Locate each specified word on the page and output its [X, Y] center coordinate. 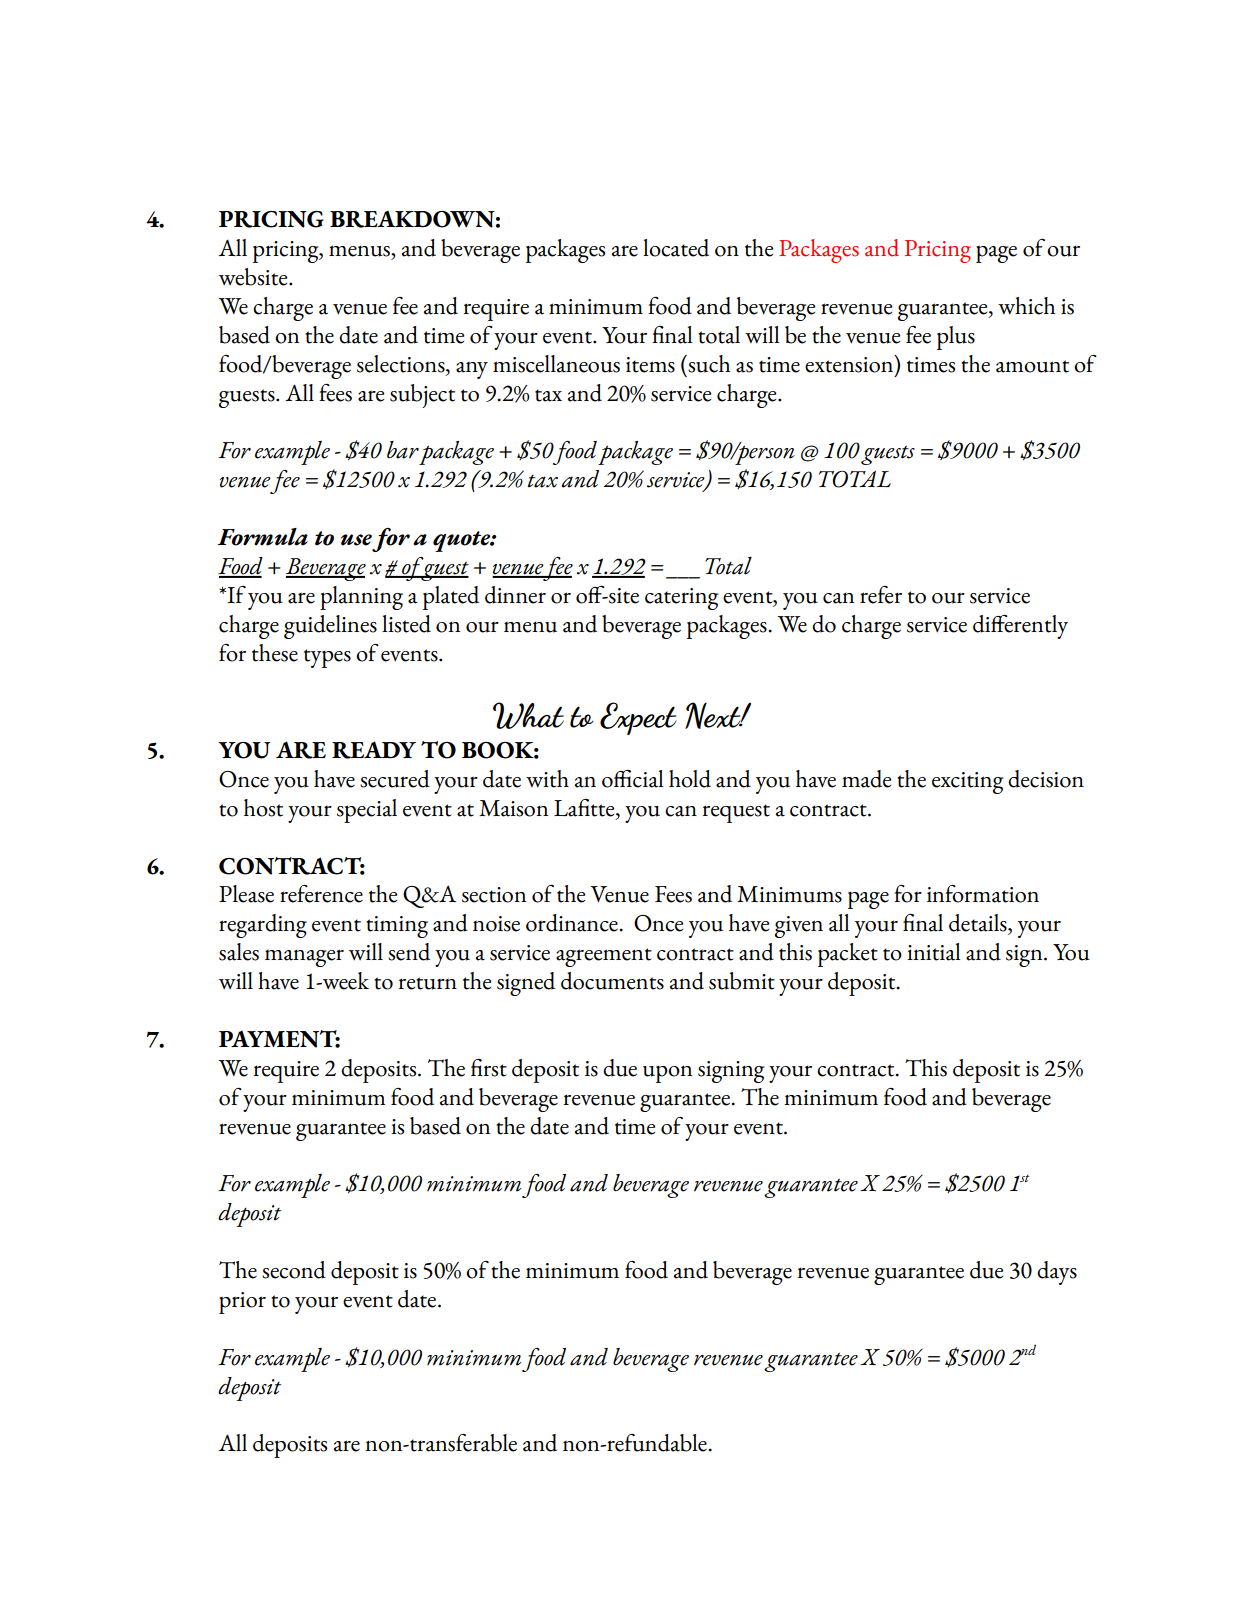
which [1026, 306]
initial [934, 952]
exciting [967, 783]
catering [681, 599]
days [1057, 1273]
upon [667, 1074]
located [676, 248]
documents [612, 981]
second [294, 1270]
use [356, 540]
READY [374, 750]
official [633, 779]
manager [304, 958]
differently [1020, 627]
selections [402, 364]
